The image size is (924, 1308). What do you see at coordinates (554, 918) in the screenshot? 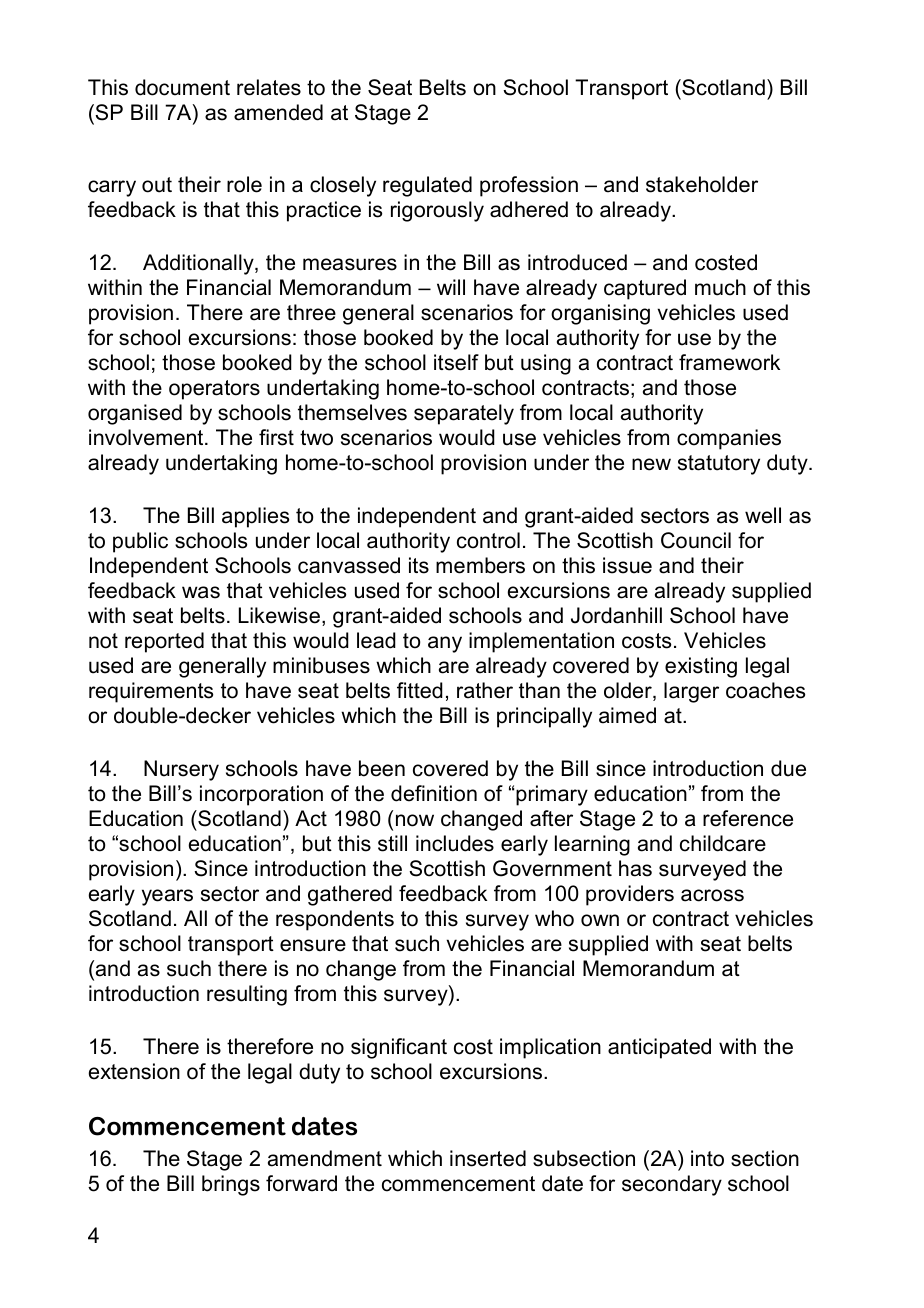
I see `who` at bounding box center [554, 918].
